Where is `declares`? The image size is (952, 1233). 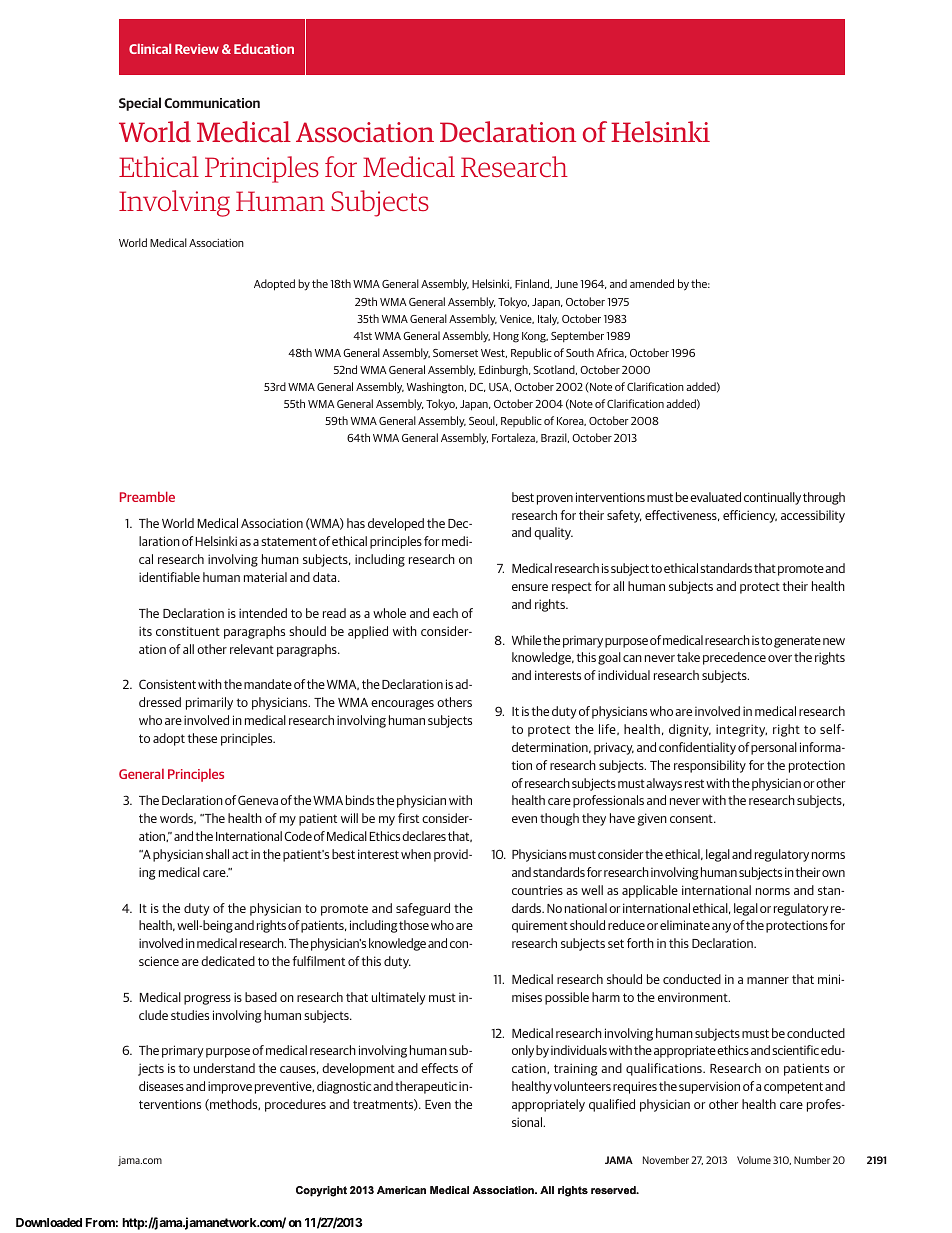
declares is located at coordinates (424, 836).
